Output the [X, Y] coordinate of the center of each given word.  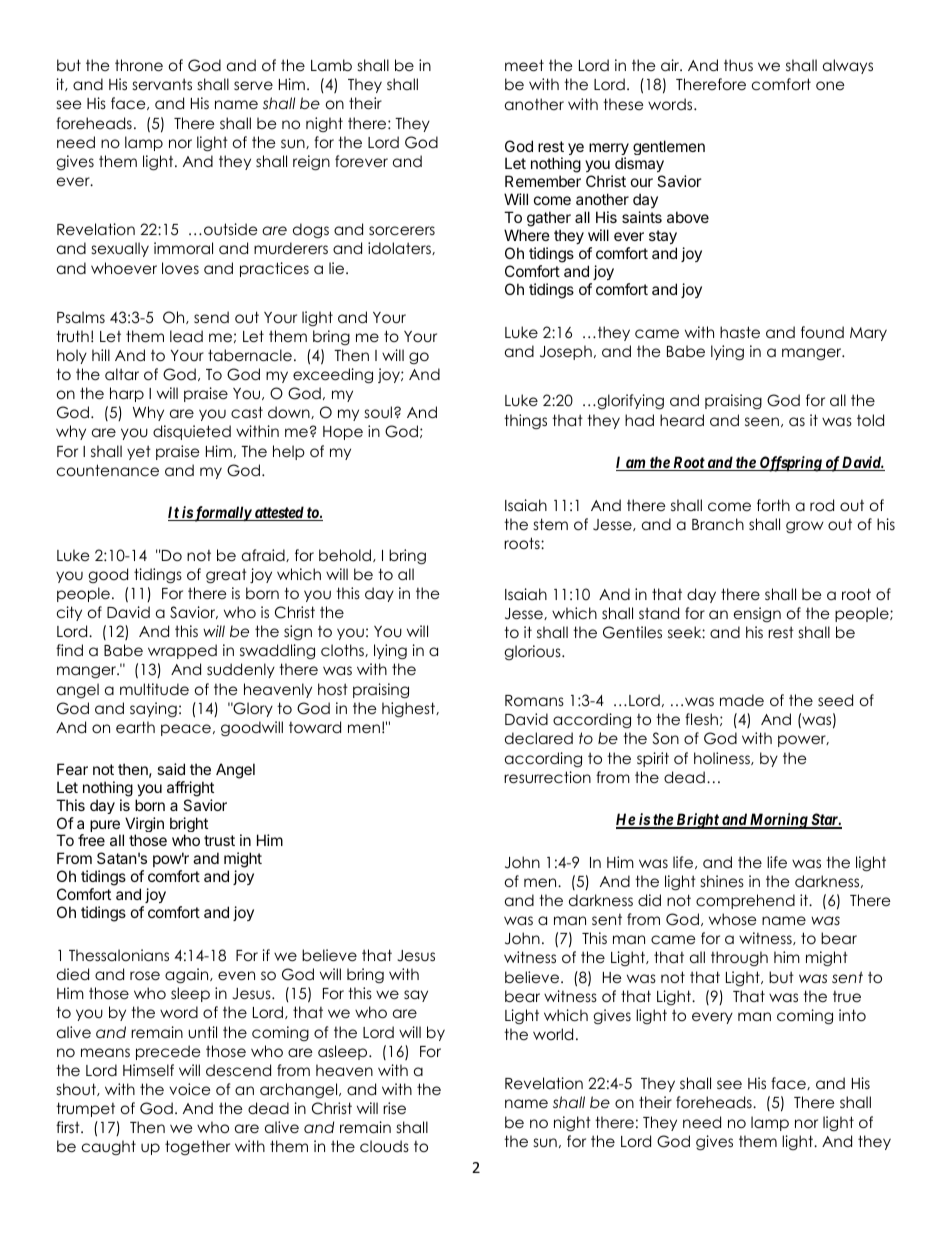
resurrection [547, 777]
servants [162, 84]
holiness [723, 758]
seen [762, 422]
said [171, 769]
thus [738, 65]
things [525, 422]
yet [139, 452]
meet [524, 65]
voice [190, 1089]
